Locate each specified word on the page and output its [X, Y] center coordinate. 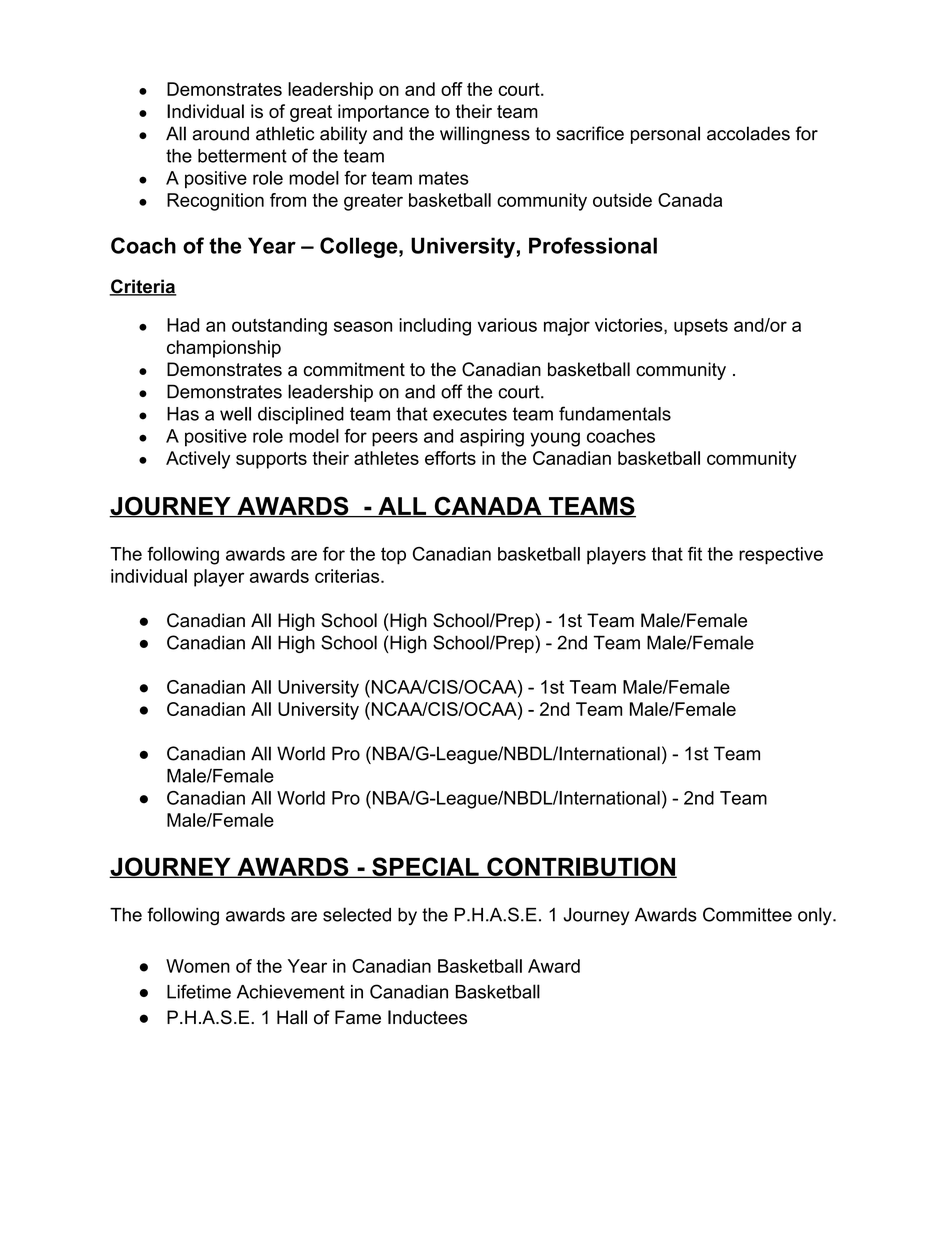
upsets [701, 327]
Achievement [291, 992]
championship [224, 349]
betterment [242, 156]
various [507, 325]
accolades [748, 133]
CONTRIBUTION [581, 867]
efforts [450, 458]
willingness [485, 135]
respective [781, 556]
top [393, 556]
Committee [747, 914]
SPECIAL [425, 867]
